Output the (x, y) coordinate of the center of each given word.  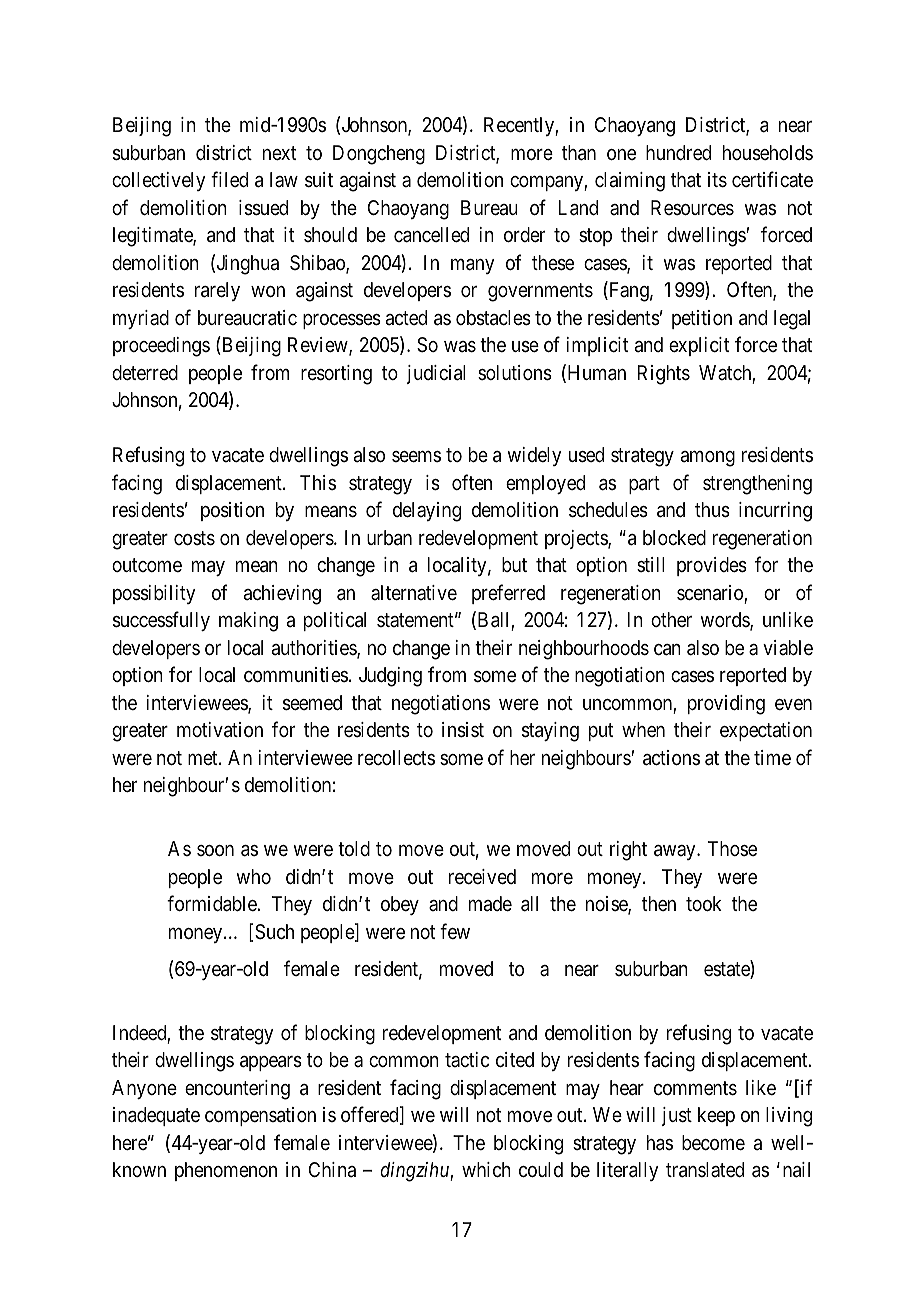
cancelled (431, 235)
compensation (260, 1116)
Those (732, 848)
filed (229, 179)
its (717, 180)
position (232, 511)
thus (712, 510)
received (482, 876)
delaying (427, 512)
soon (215, 850)
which (486, 1169)
